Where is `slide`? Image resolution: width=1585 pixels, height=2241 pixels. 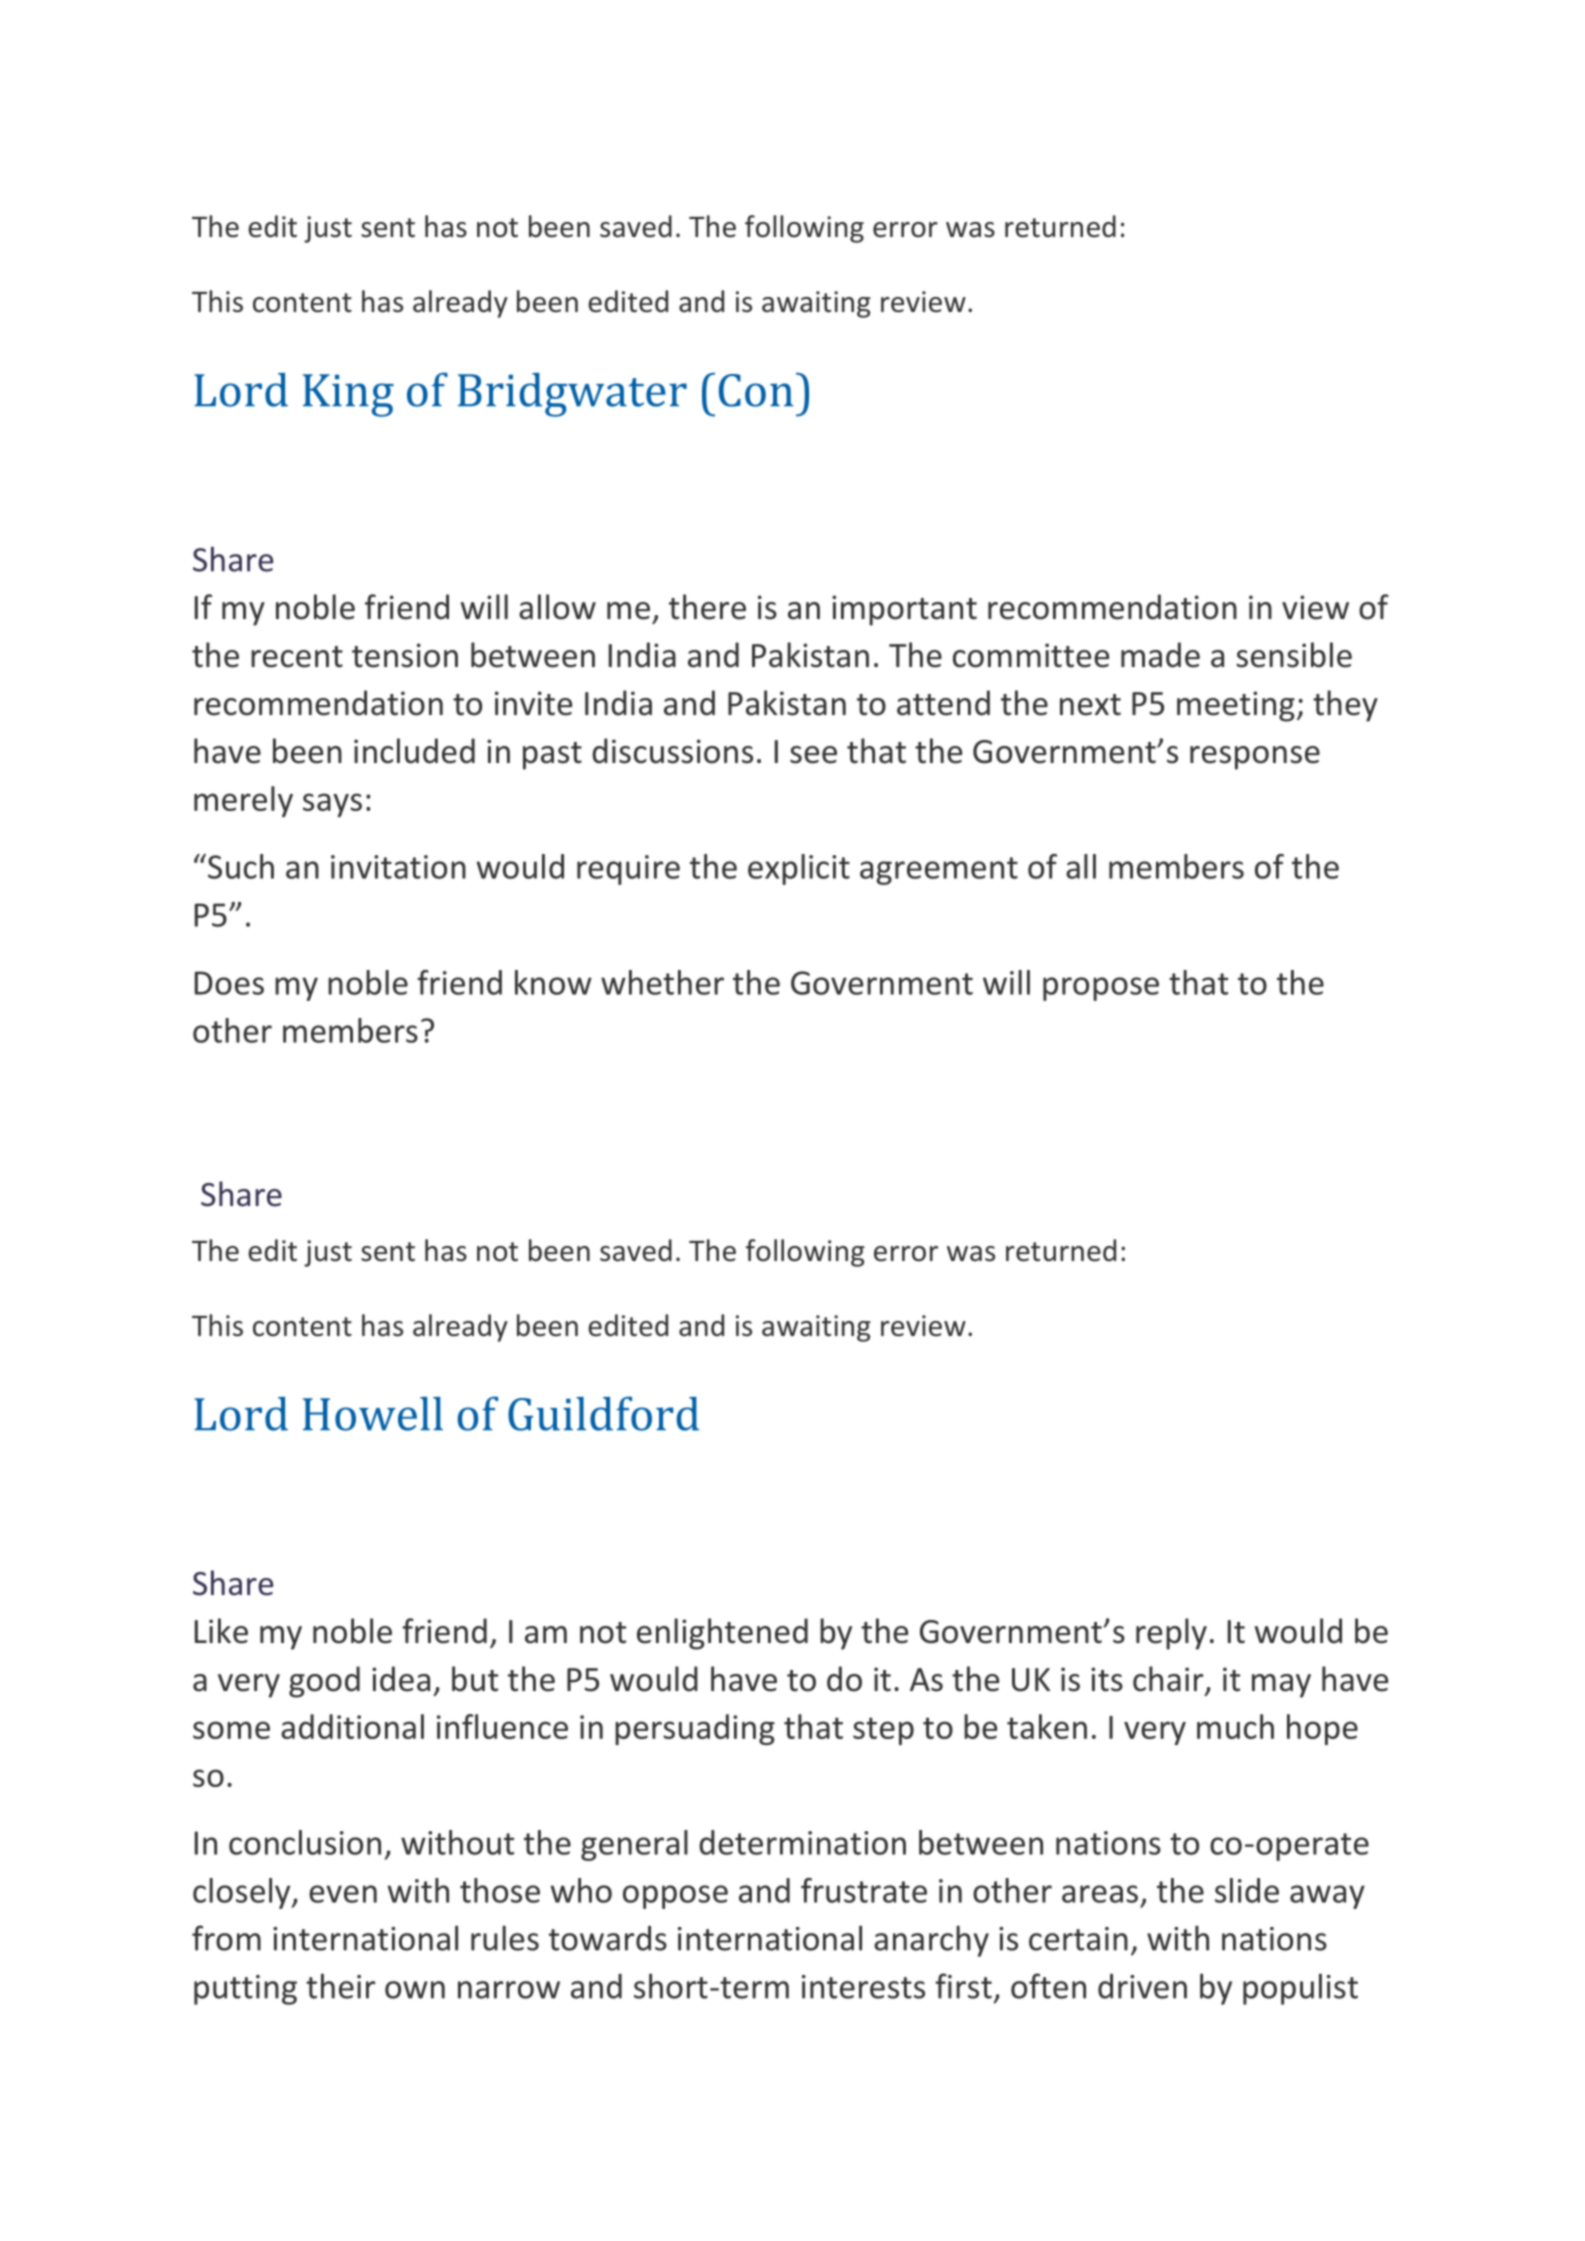 slide is located at coordinates (1247, 1890).
